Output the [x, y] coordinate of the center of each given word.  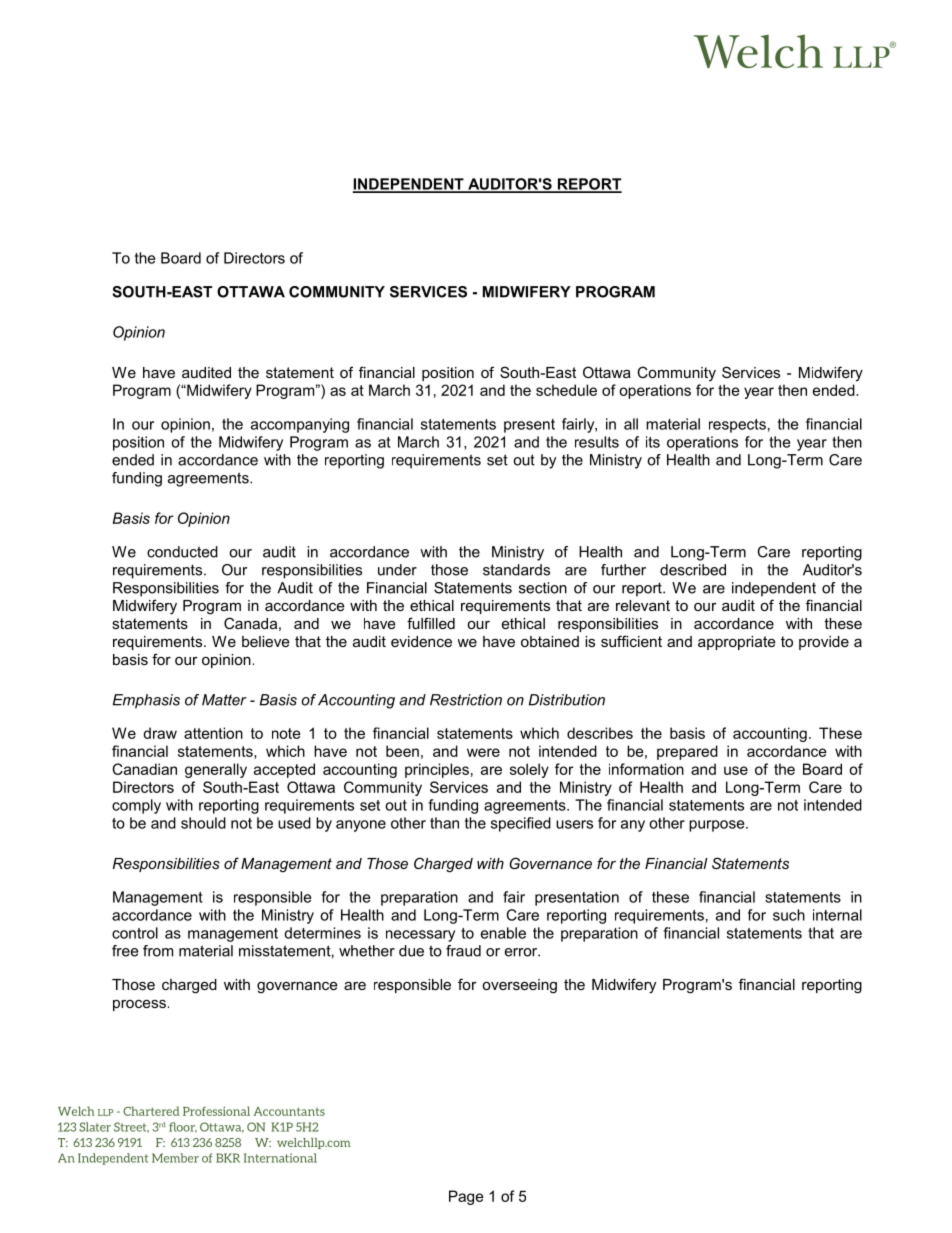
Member [175, 1158]
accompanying [300, 425]
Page [466, 1197]
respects [737, 426]
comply [136, 806]
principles [437, 770]
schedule [566, 390]
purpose [718, 826]
